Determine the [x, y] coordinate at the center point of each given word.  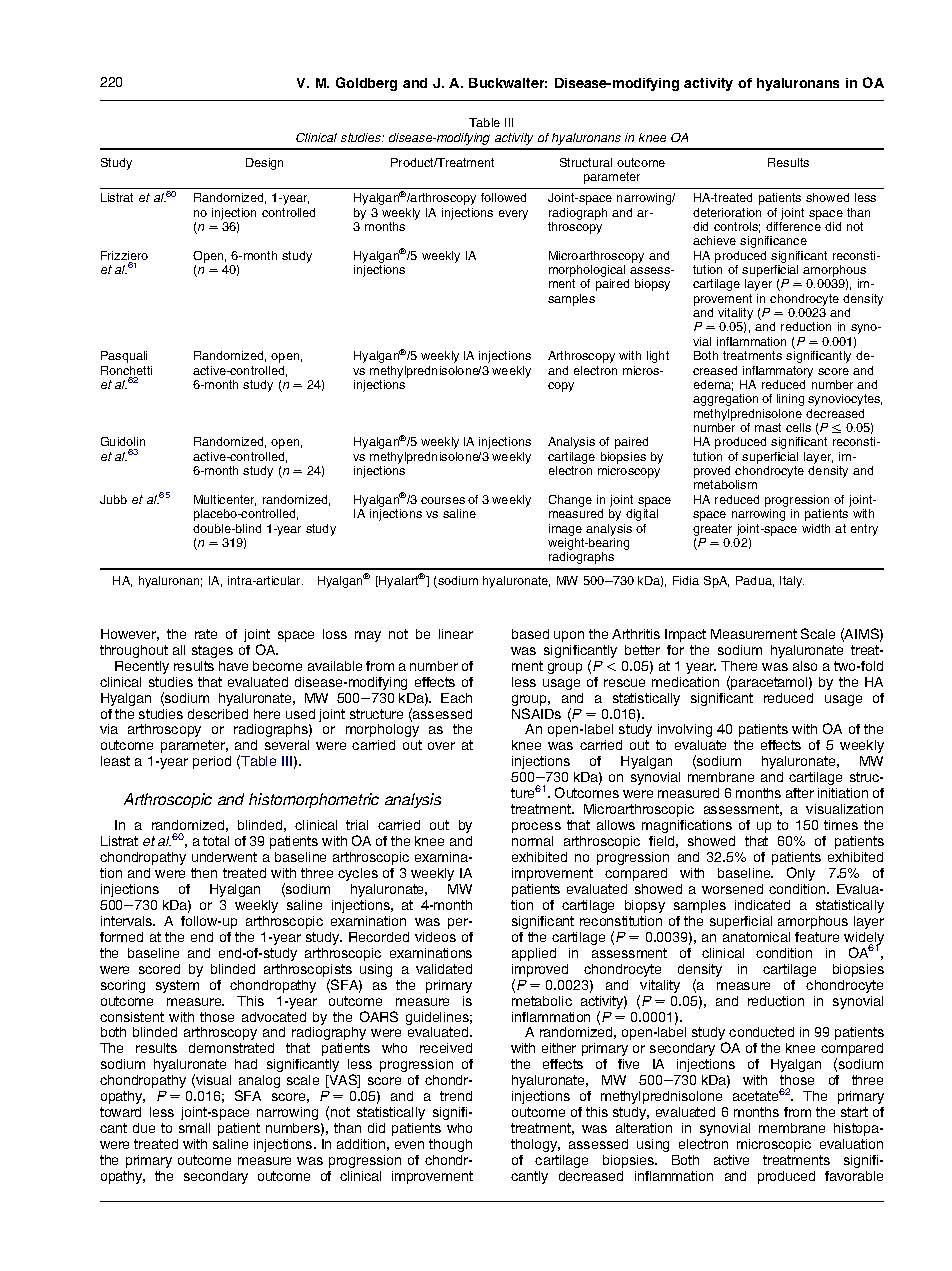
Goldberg [366, 84]
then [204, 873]
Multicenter [225, 500]
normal [532, 841]
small [194, 1128]
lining [790, 400]
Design [264, 164]
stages [212, 651]
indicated [762, 905]
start [854, 1112]
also [805, 666]
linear [456, 634]
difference [793, 226]
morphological [587, 272]
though [450, 1145]
